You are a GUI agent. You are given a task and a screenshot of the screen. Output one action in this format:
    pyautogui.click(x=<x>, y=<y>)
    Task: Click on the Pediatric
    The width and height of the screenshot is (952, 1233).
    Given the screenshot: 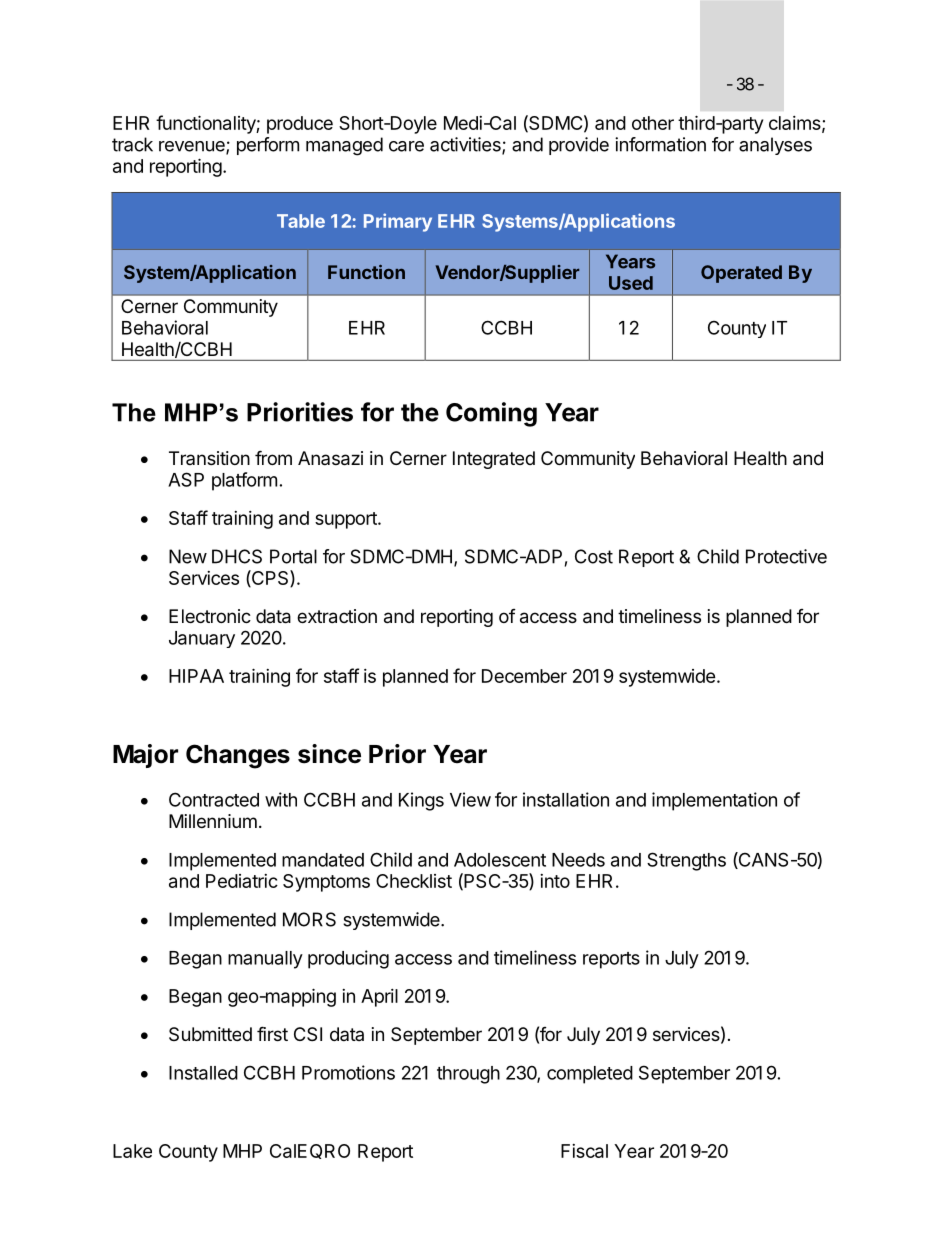 What is the action you would take?
    pyautogui.click(x=242, y=881)
